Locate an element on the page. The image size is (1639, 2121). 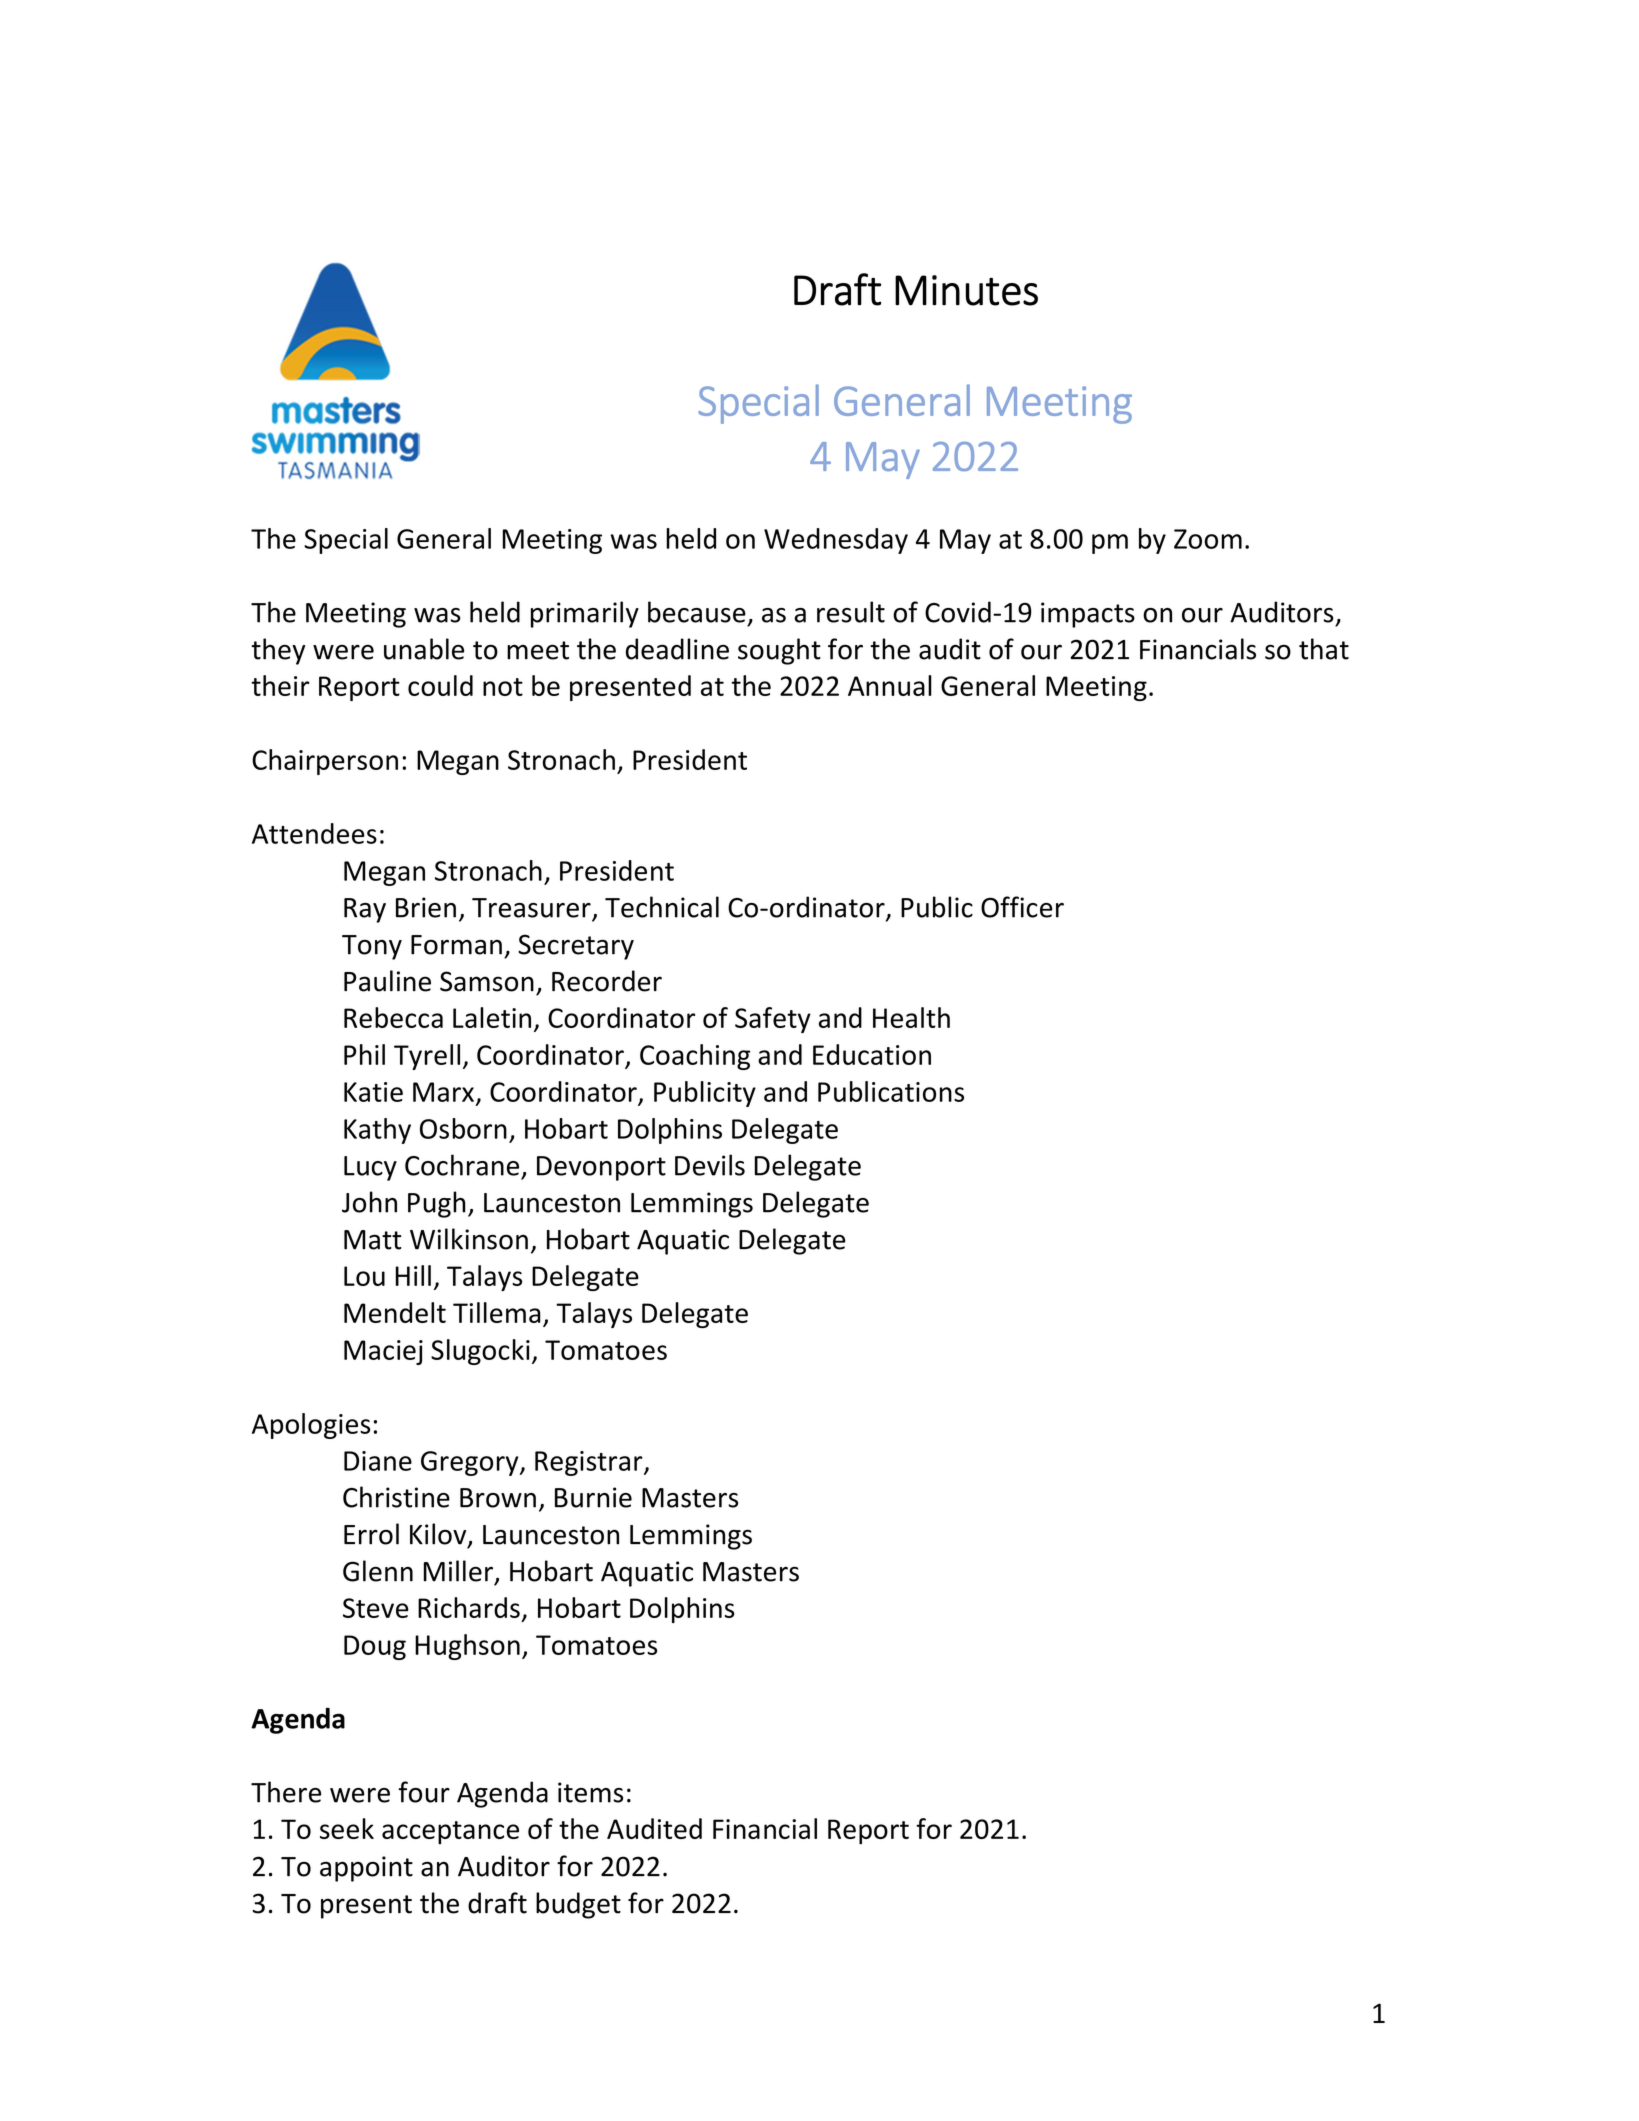
unable is located at coordinates (424, 649).
